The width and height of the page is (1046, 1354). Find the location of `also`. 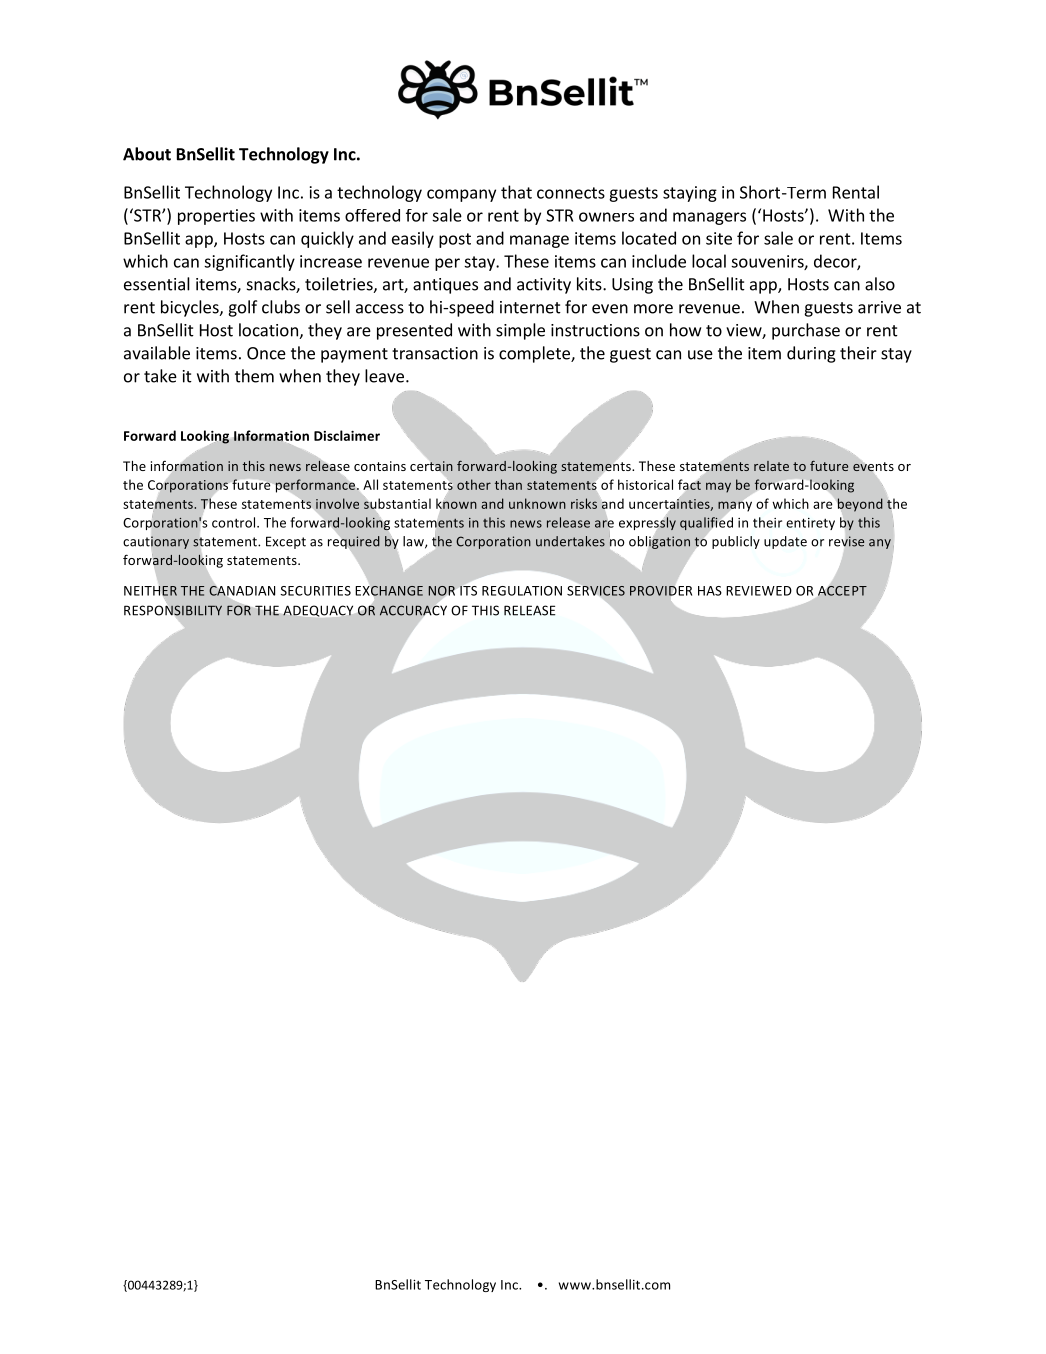

also is located at coordinates (880, 284).
